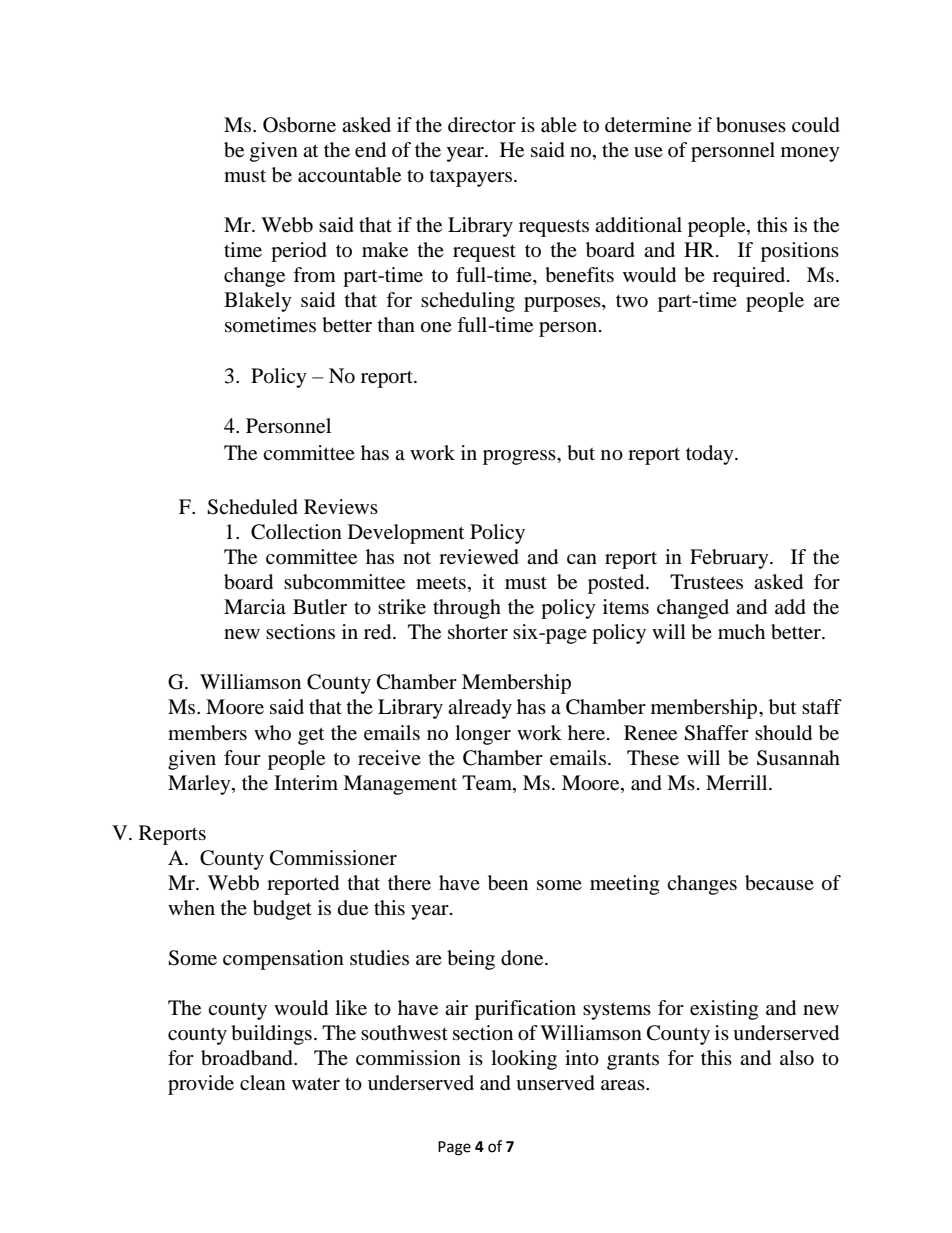  What do you see at coordinates (467, 609) in the document?
I see `through` at bounding box center [467, 609].
